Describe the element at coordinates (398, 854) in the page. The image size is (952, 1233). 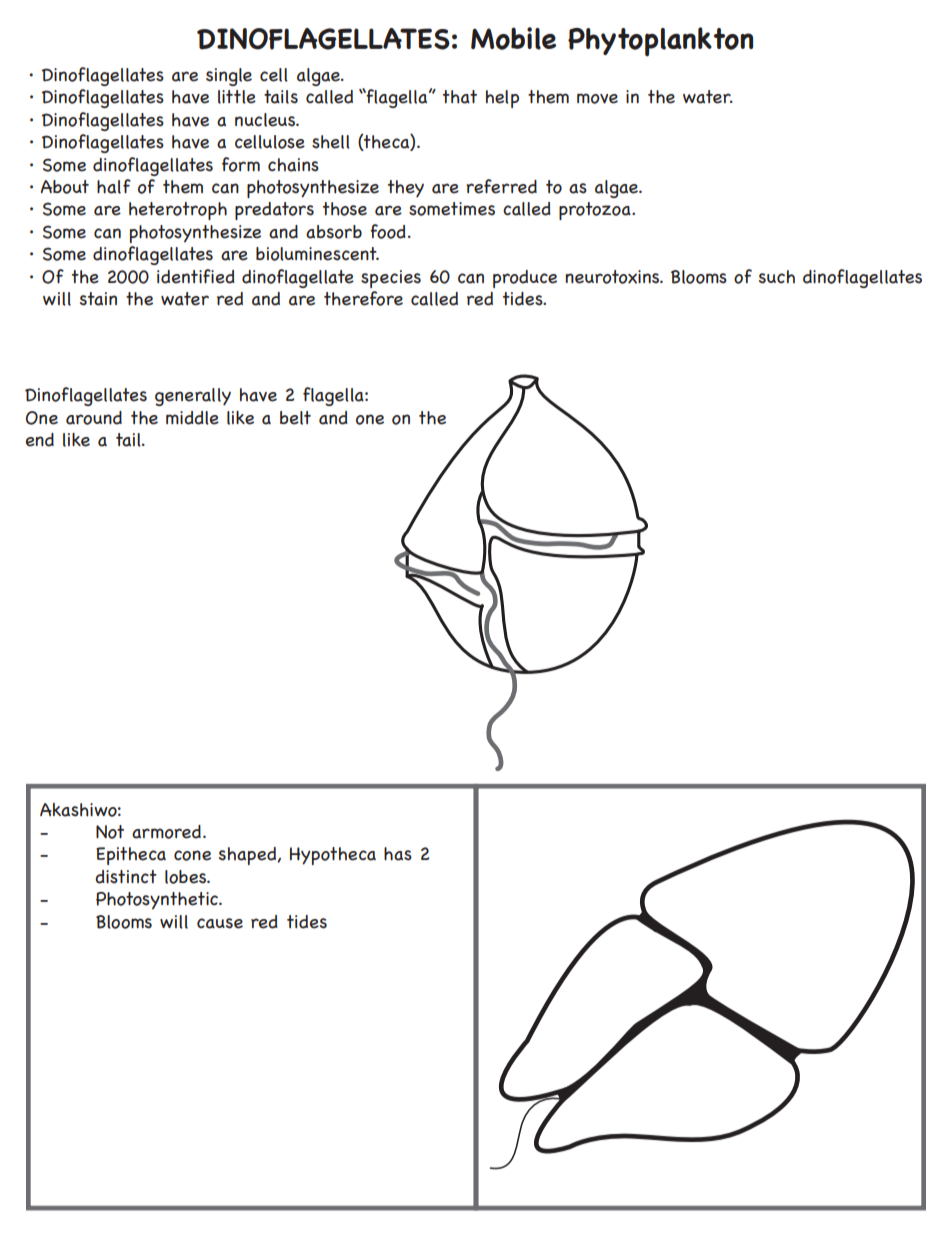
I see `has` at that location.
